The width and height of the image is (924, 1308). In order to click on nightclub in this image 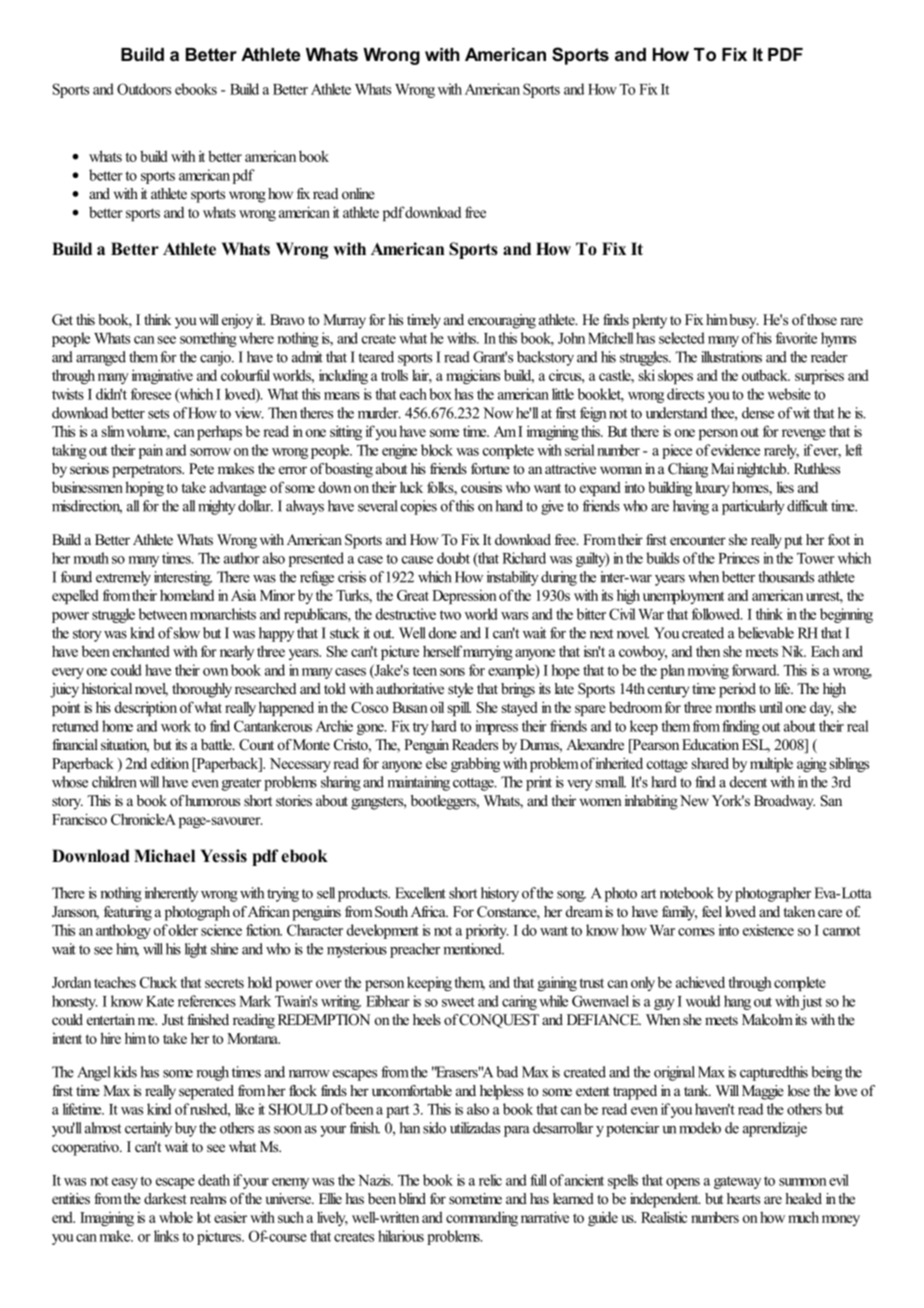, I will do `click(763, 470)`.
